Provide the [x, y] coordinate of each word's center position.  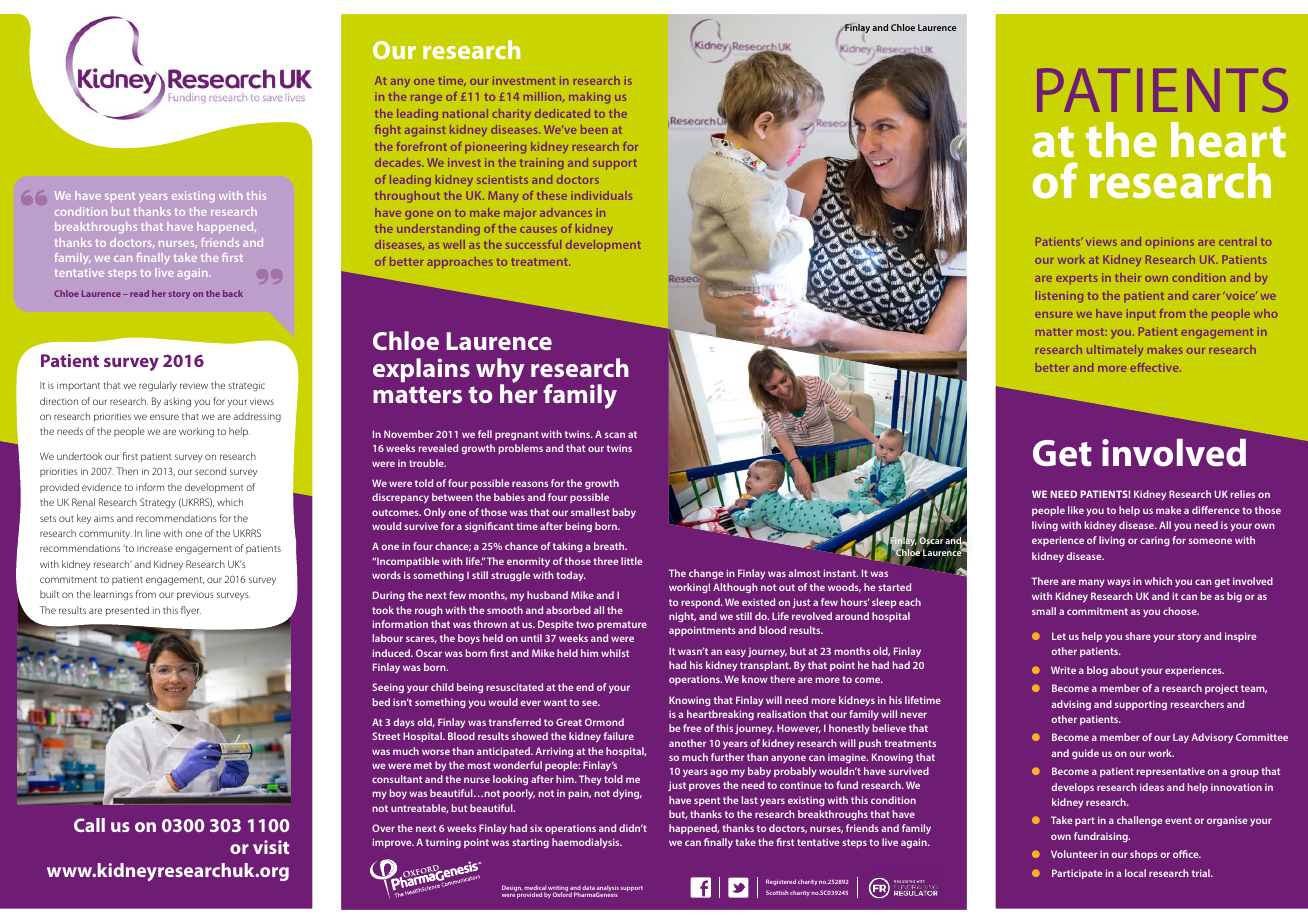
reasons [530, 484]
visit [271, 847]
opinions [1170, 241]
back [233, 293]
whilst [615, 653]
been [594, 129]
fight [388, 130]
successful [533, 244]
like [1076, 510]
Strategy [158, 503]
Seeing [388, 688]
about [1125, 670]
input [1141, 313]
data [588, 887]
